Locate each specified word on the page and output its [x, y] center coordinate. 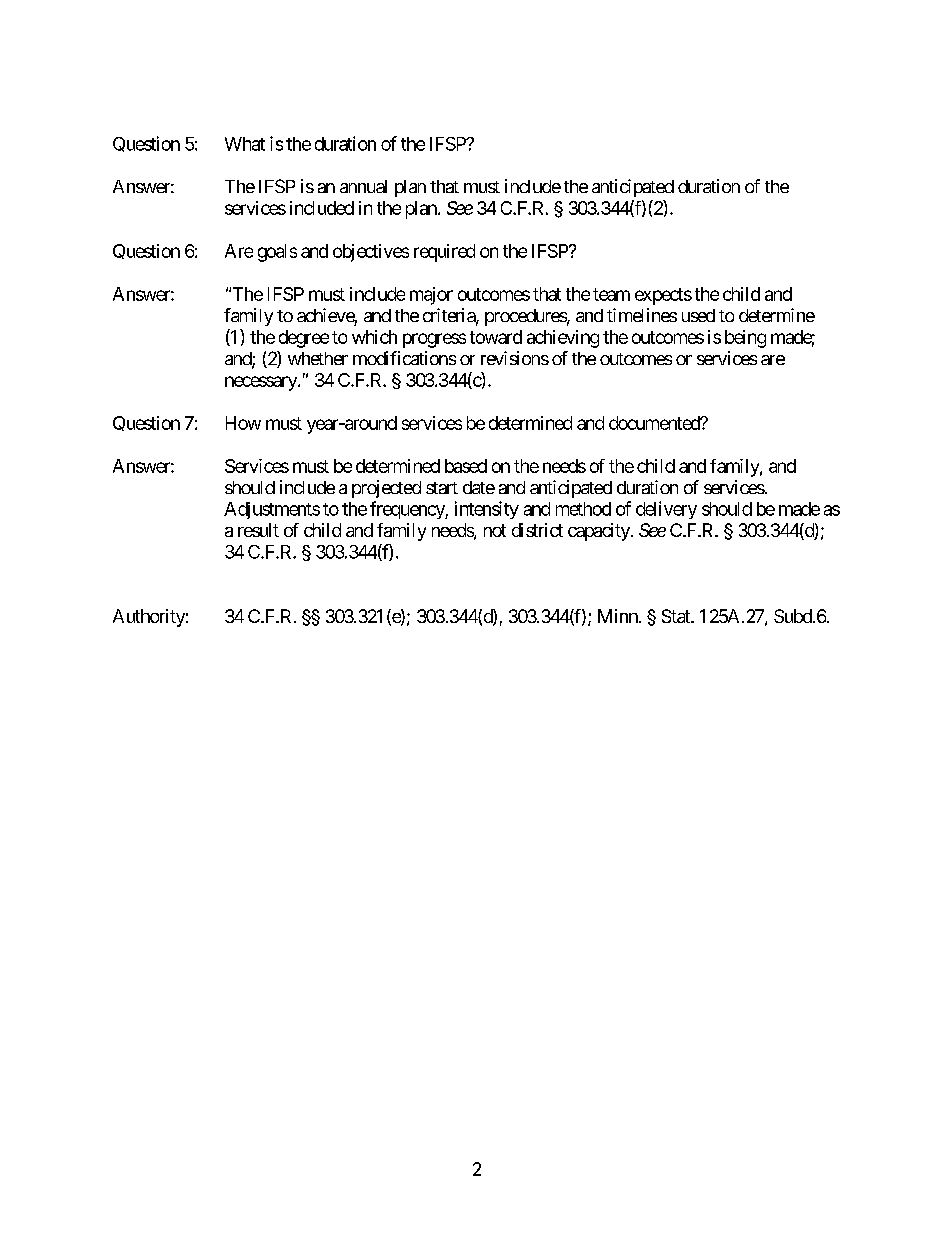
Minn [618, 616]
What [245, 144]
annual [363, 186]
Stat [677, 616]
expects [663, 296]
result [258, 530]
